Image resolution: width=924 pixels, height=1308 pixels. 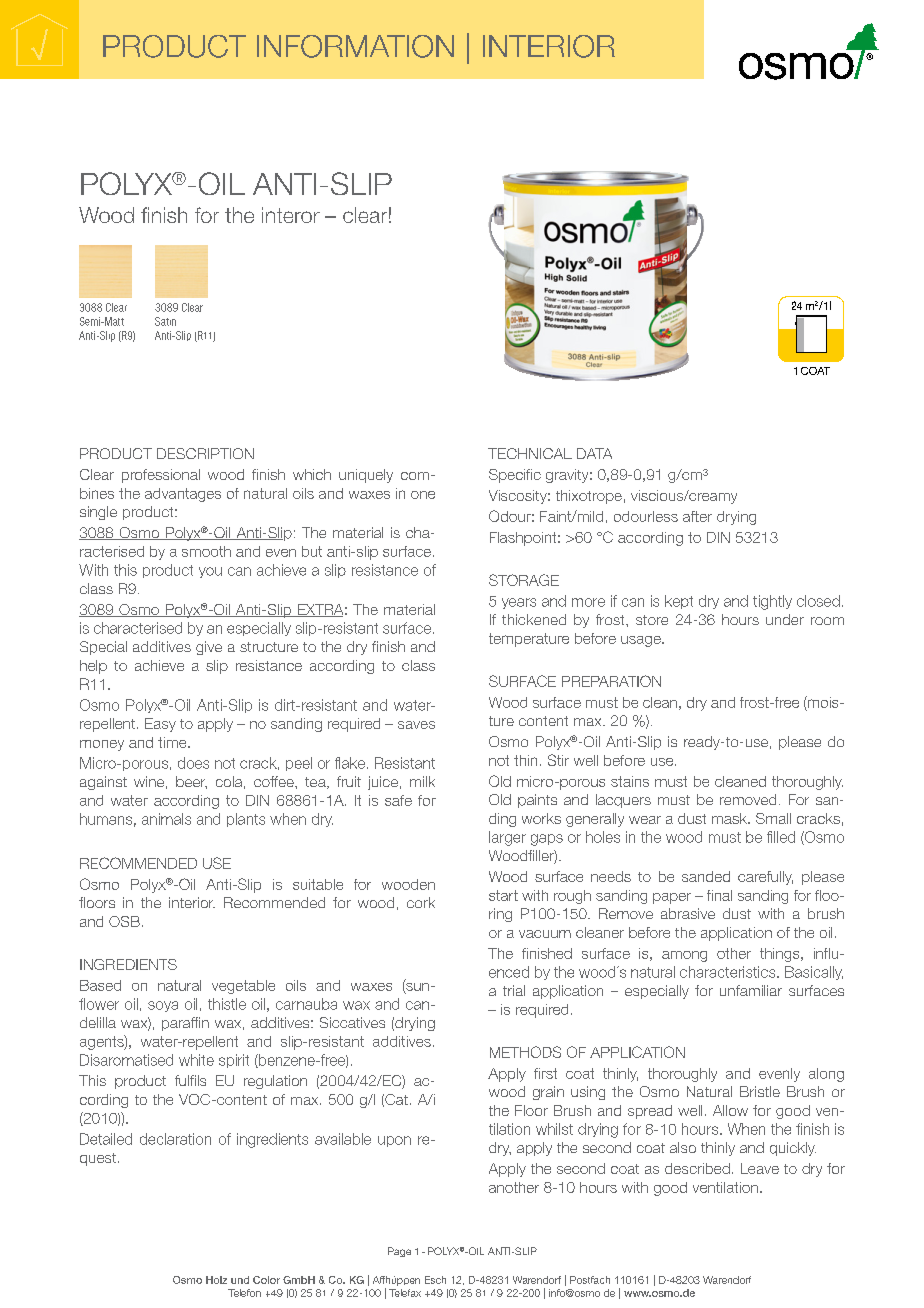 What do you see at coordinates (785, 619) in the screenshot?
I see `under` at bounding box center [785, 619].
